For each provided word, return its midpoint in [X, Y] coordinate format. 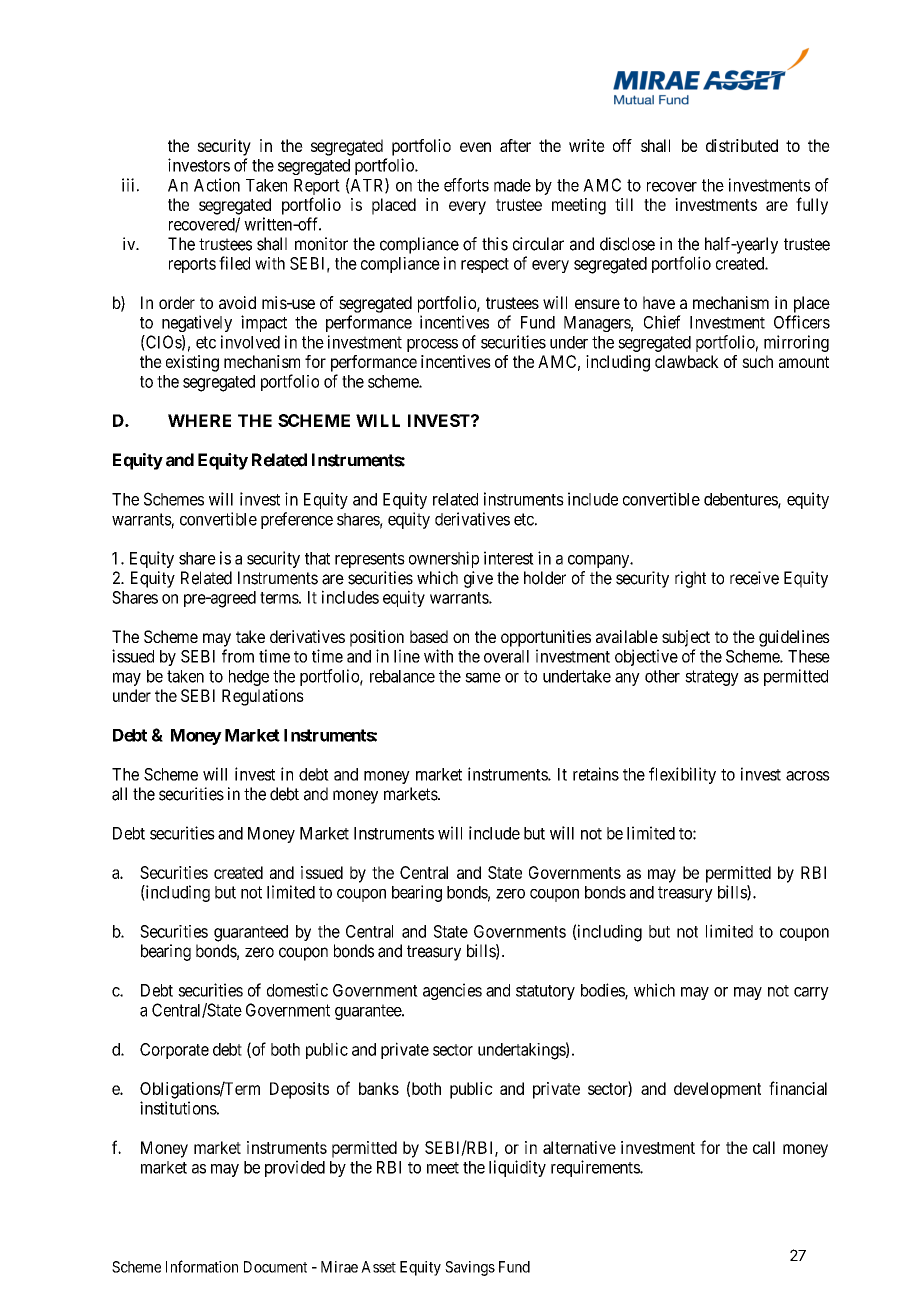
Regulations [263, 697]
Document [275, 1267]
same [483, 677]
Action [217, 185]
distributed [742, 145]
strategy [712, 678]
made [512, 185]
